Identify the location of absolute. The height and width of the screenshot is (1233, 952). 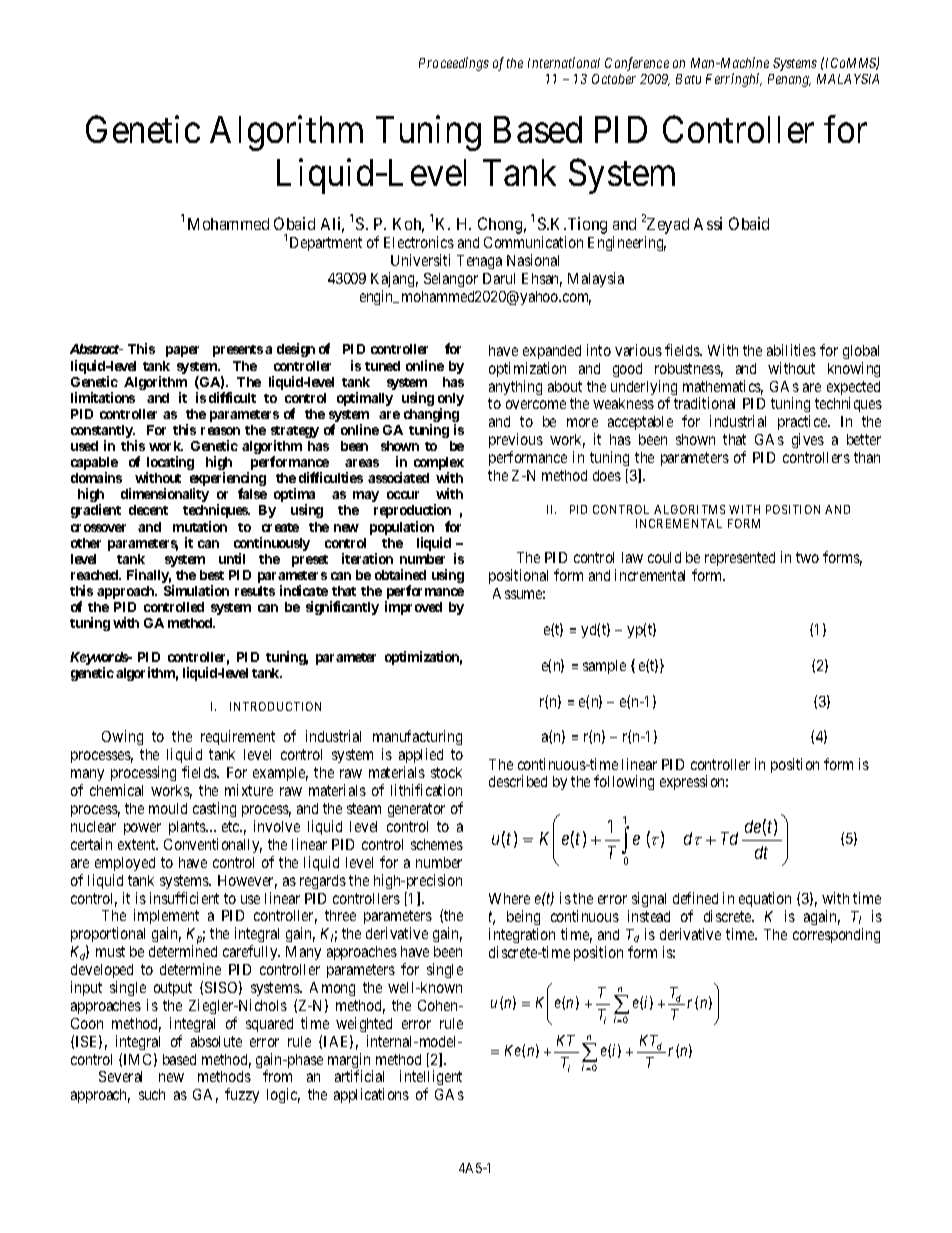
(216, 1041).
